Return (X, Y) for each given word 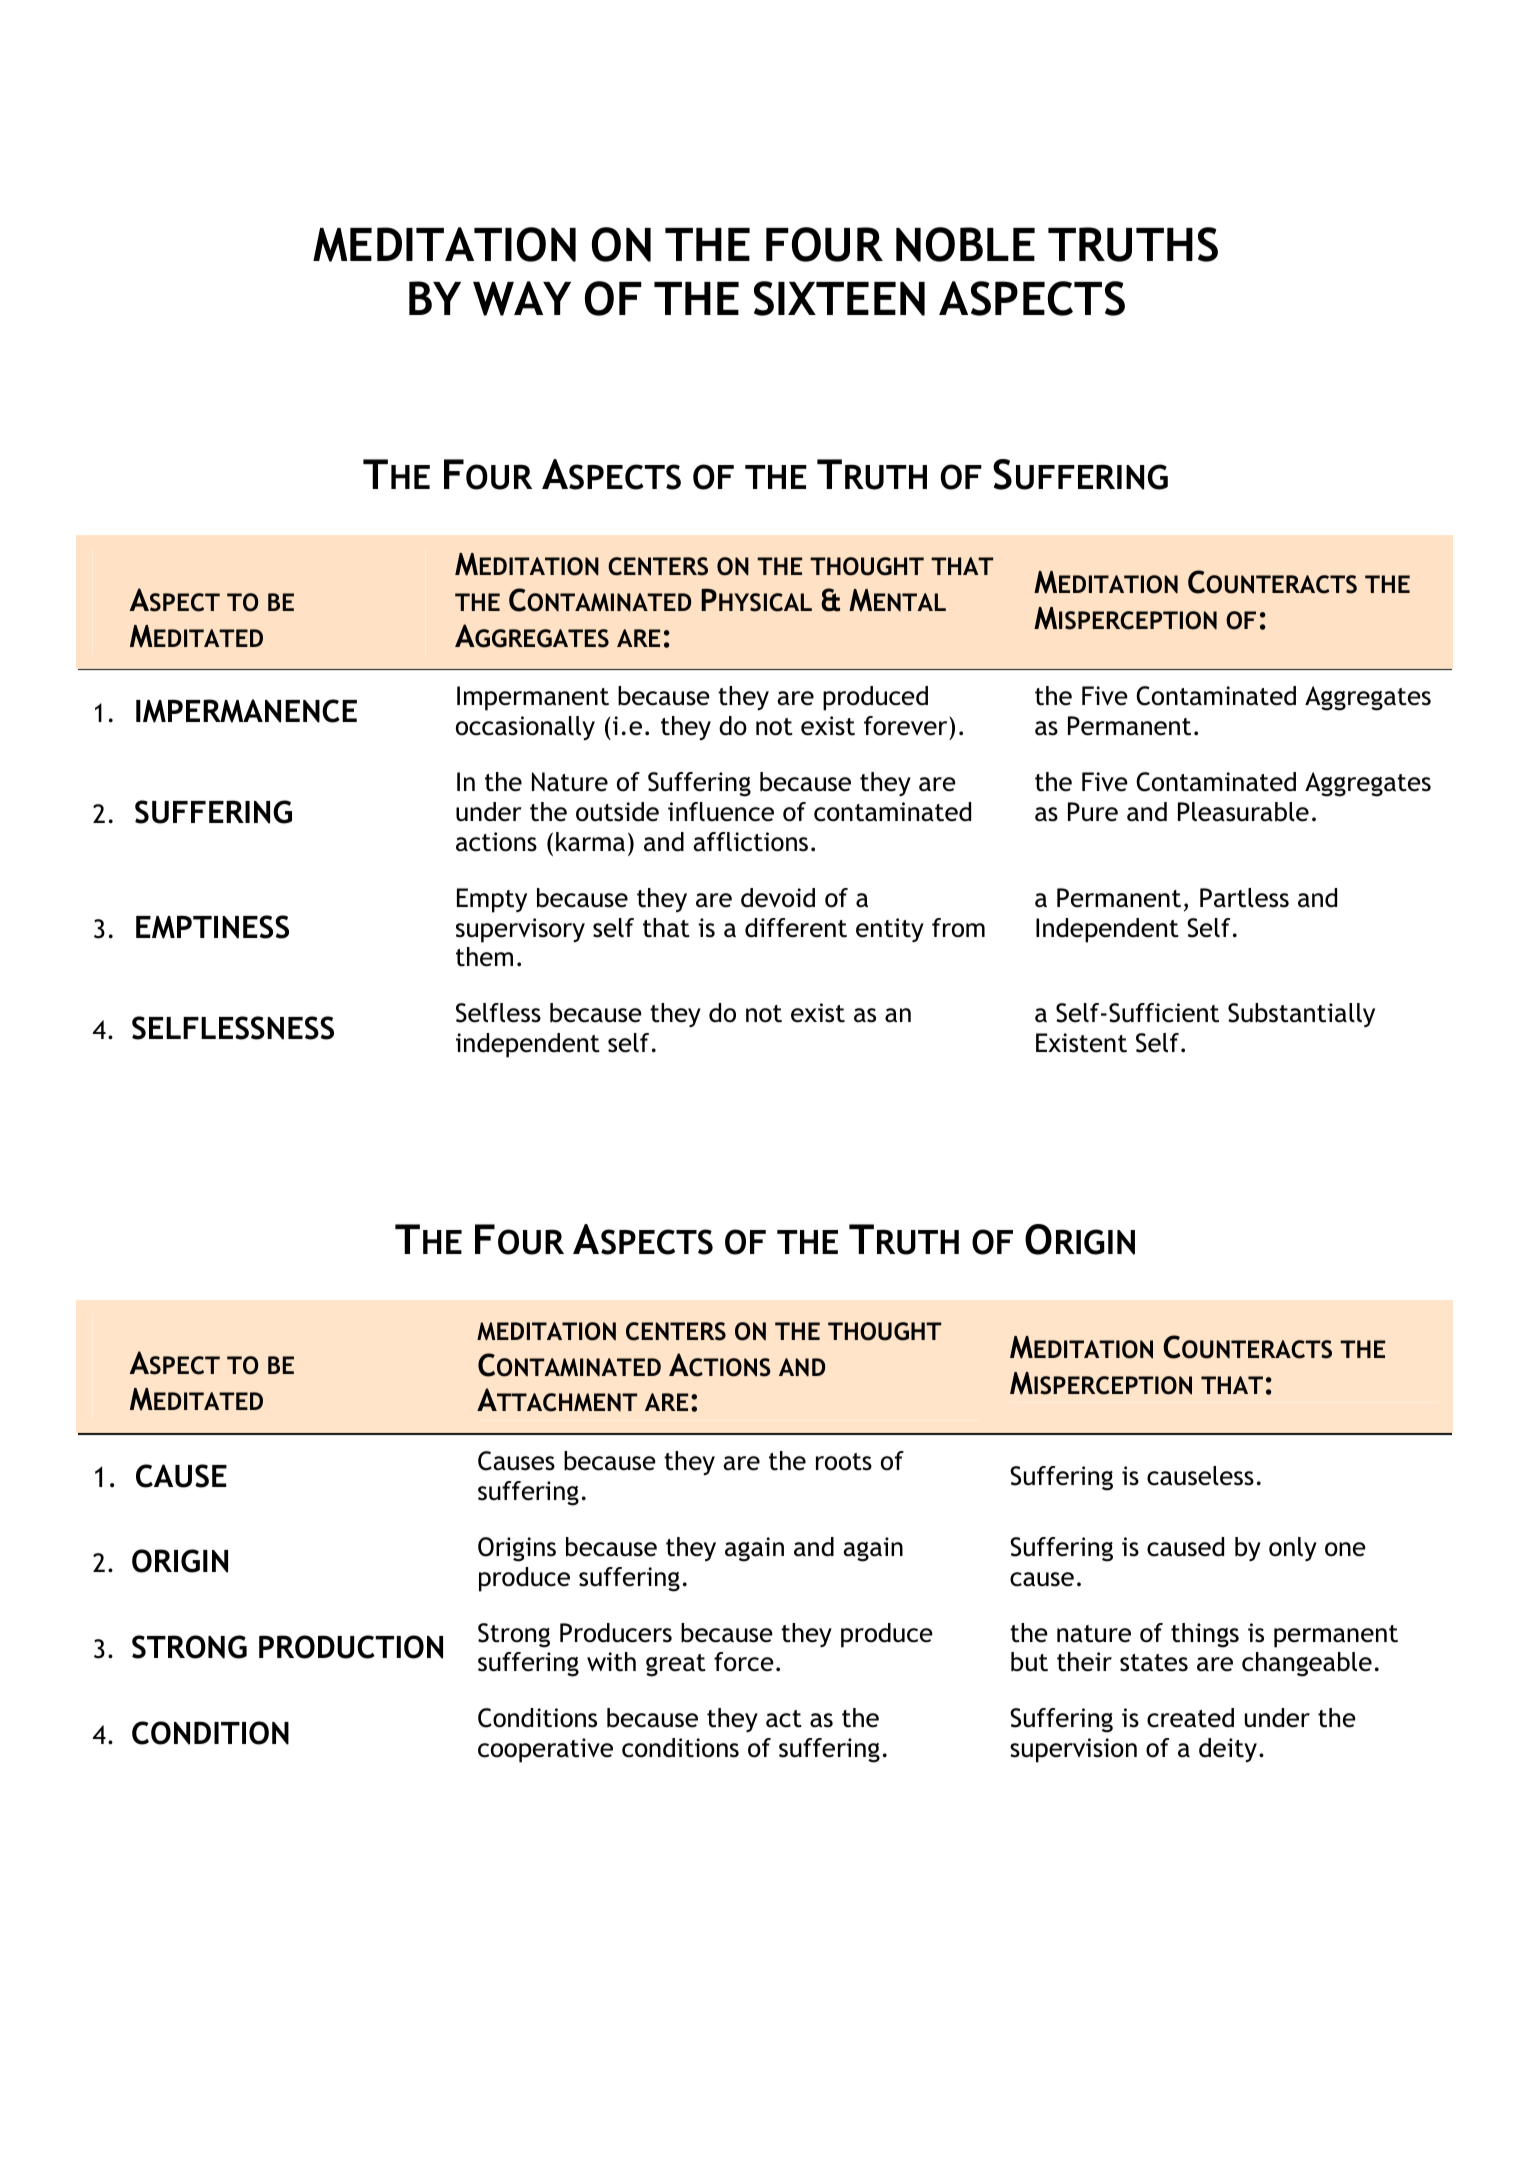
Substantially (1301, 1015)
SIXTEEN (839, 298)
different (796, 928)
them (484, 957)
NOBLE (965, 244)
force (744, 1662)
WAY (522, 298)
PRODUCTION (351, 1647)
